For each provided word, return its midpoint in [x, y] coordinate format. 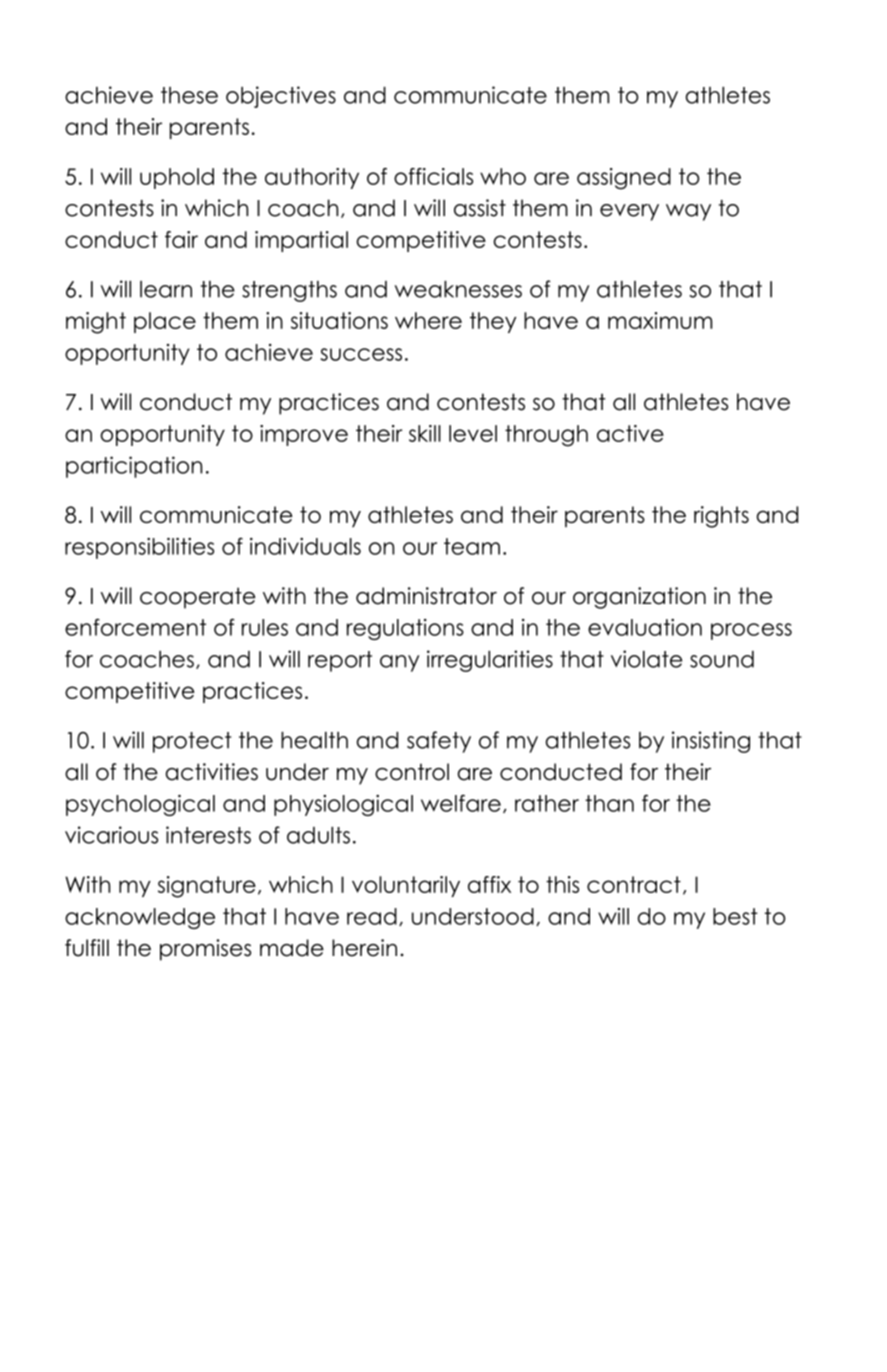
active [630, 433]
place [165, 322]
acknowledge [140, 918]
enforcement [135, 627]
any [399, 663]
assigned [624, 179]
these [189, 95]
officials [433, 176]
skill [425, 433]
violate [646, 659]
